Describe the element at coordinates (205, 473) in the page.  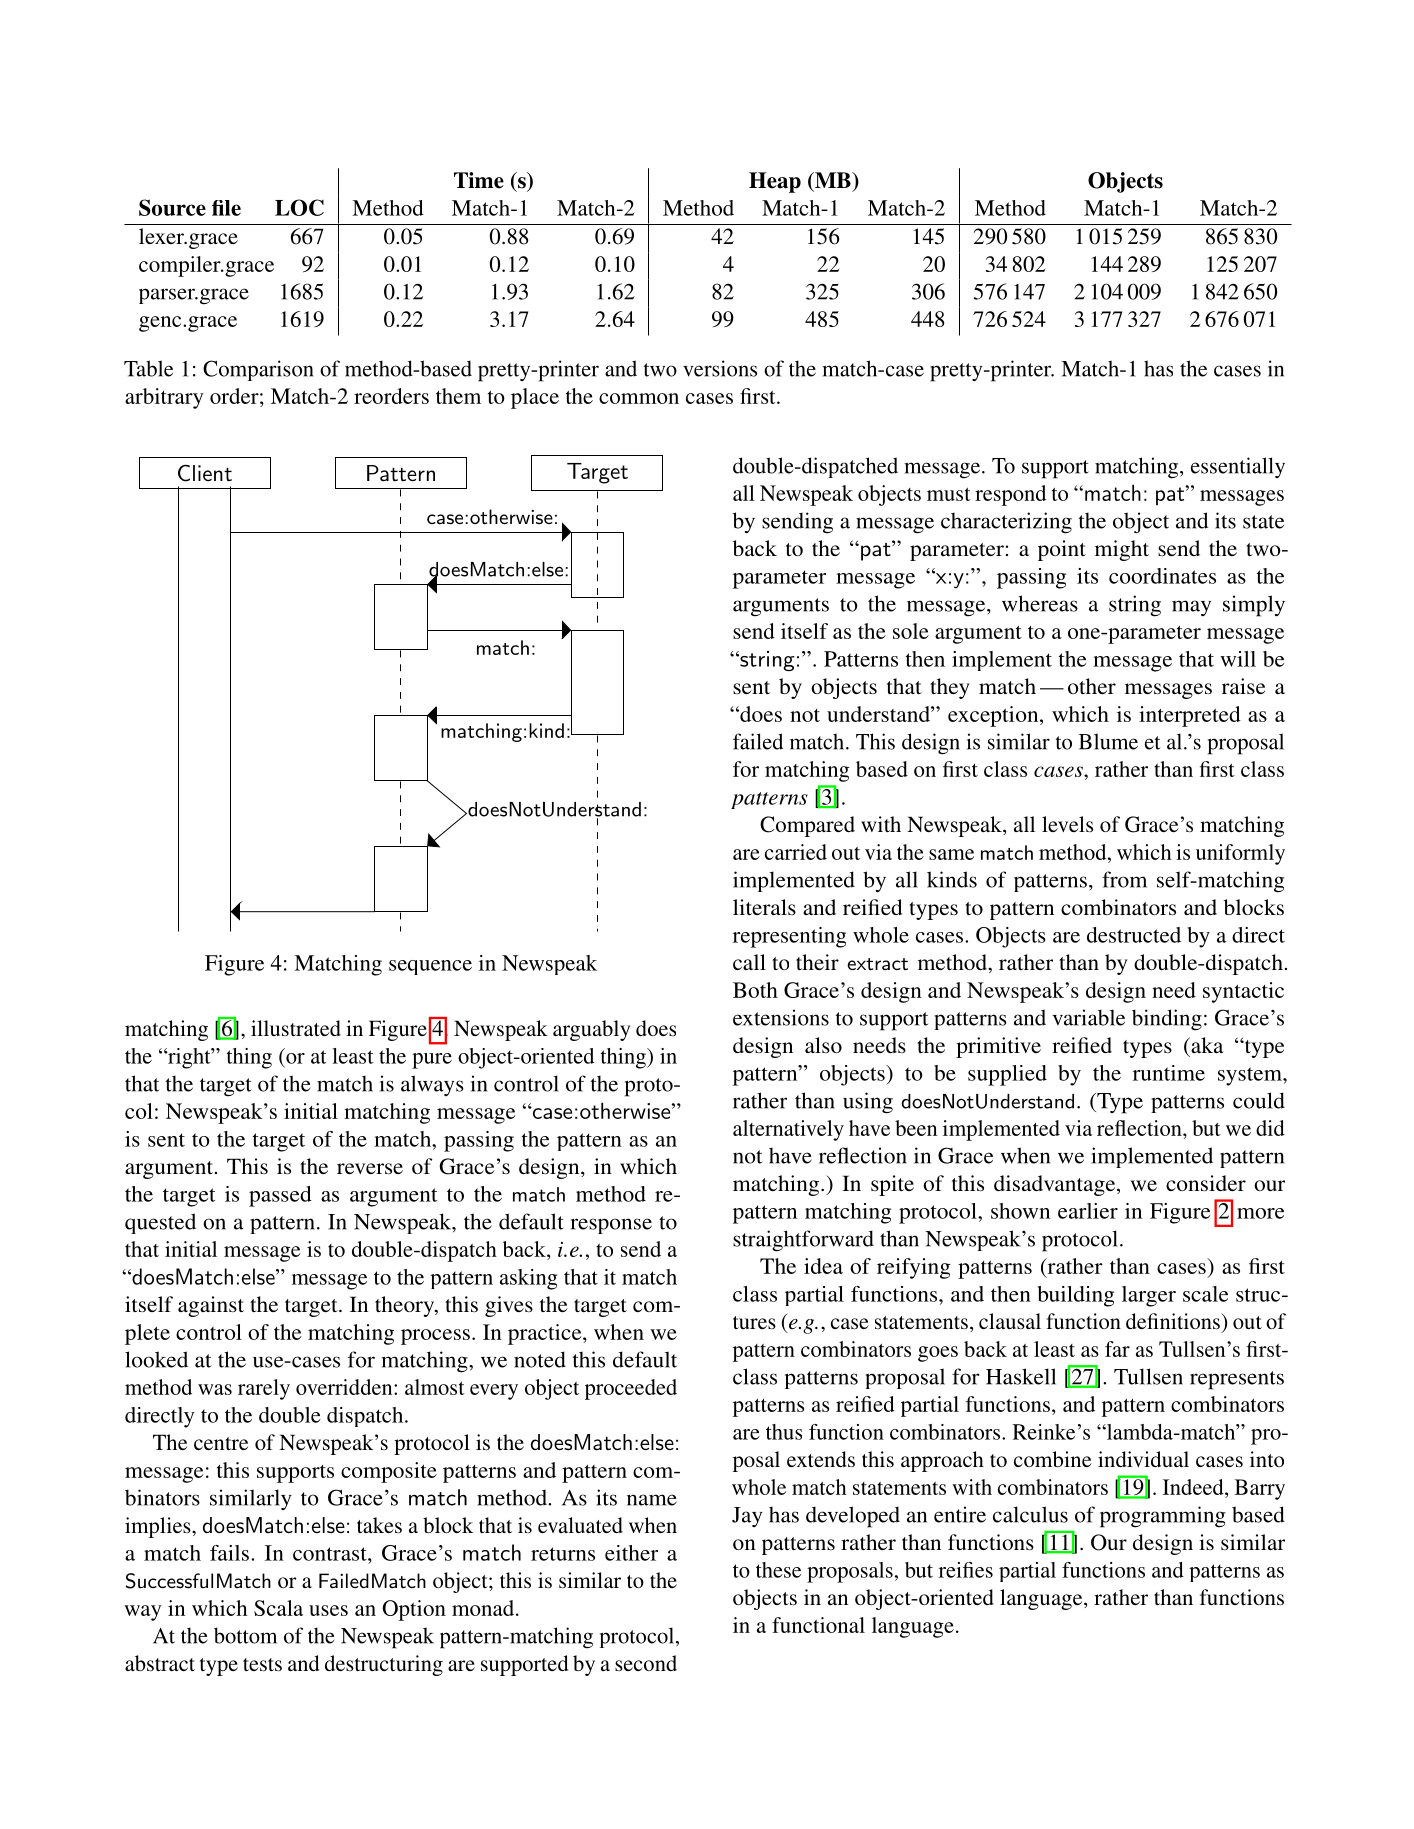
I see `Client` at that location.
